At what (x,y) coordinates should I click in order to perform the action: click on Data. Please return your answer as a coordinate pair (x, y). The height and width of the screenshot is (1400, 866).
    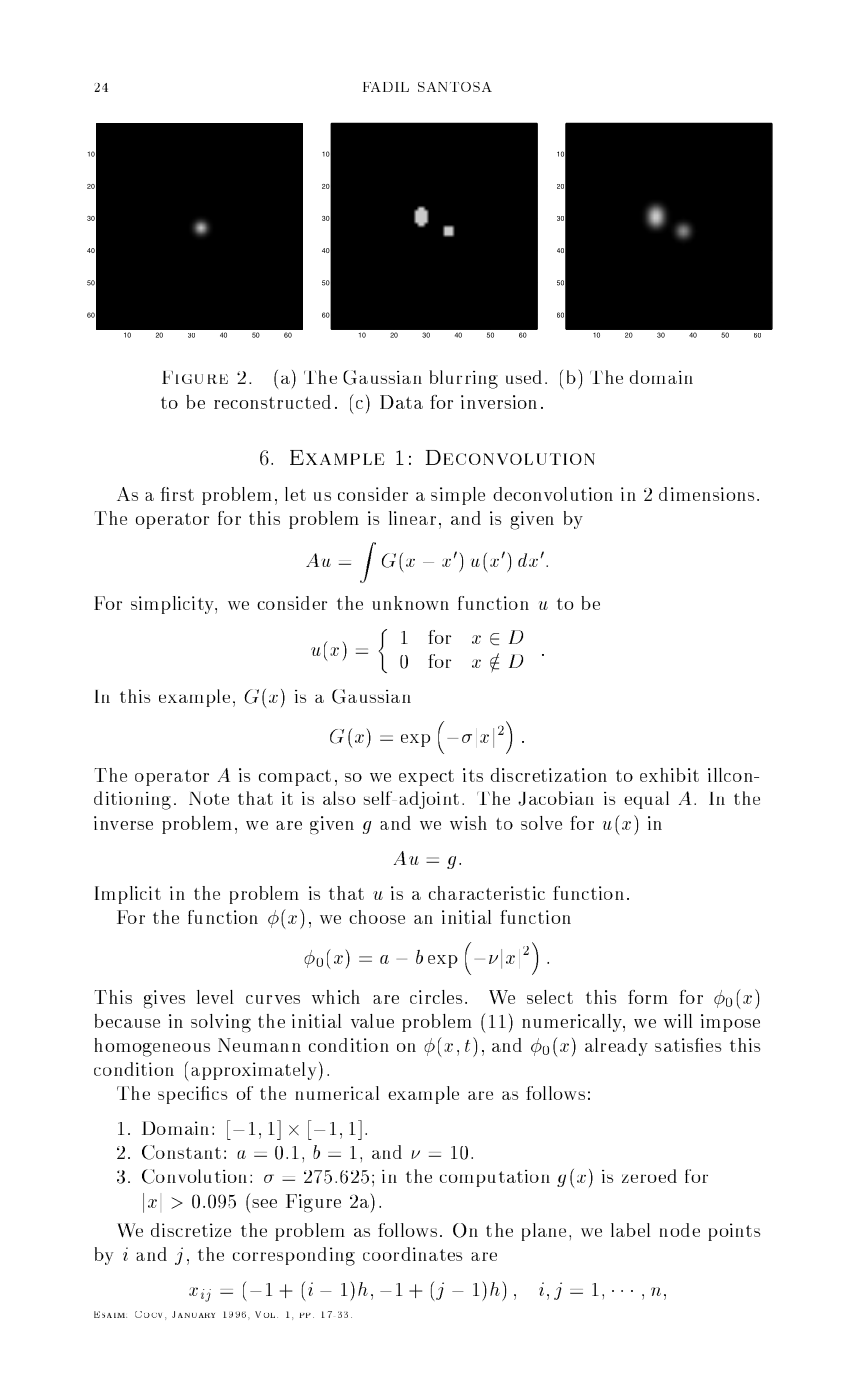
    Looking at the image, I should click on (401, 402).
